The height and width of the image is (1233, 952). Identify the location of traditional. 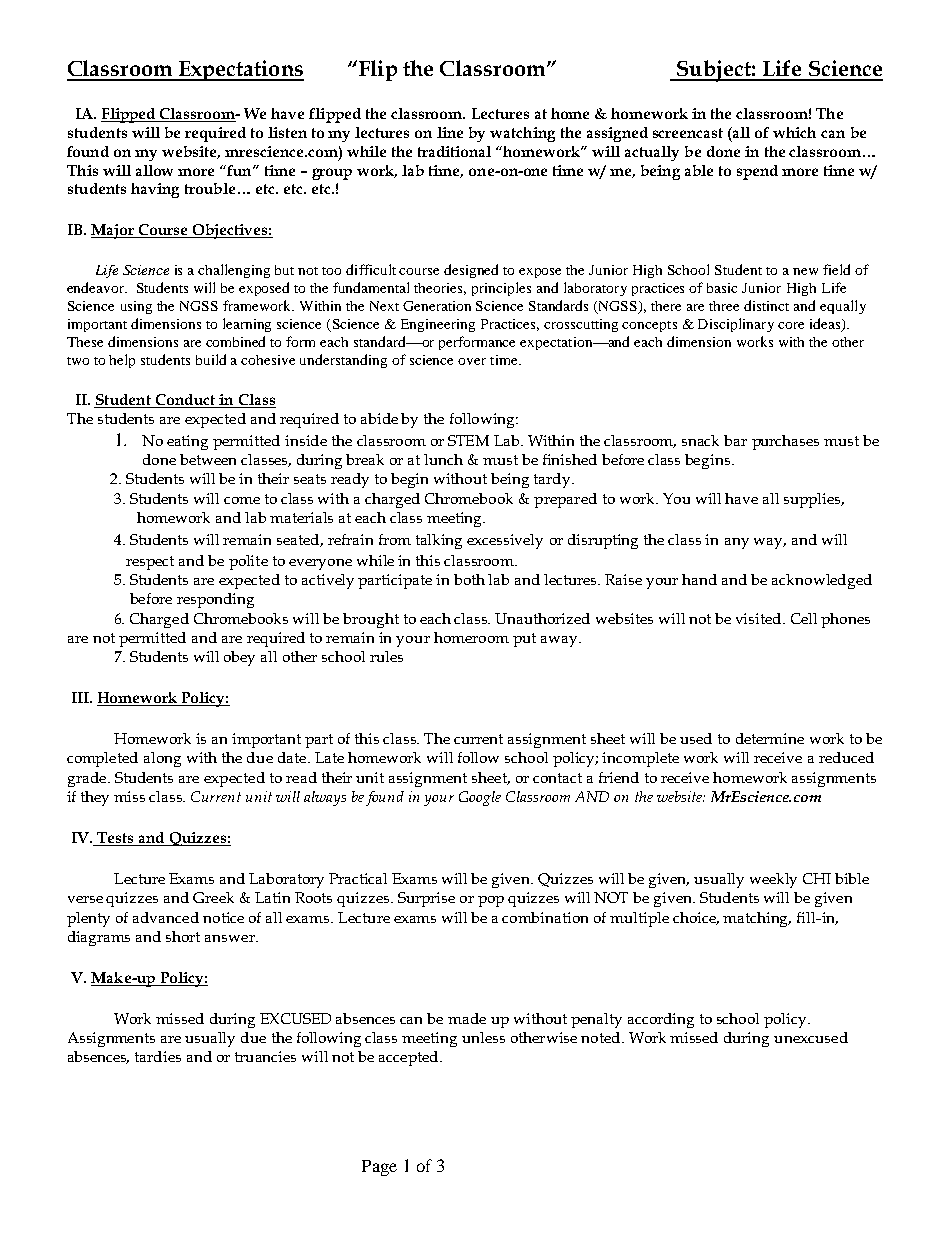
(454, 151).
